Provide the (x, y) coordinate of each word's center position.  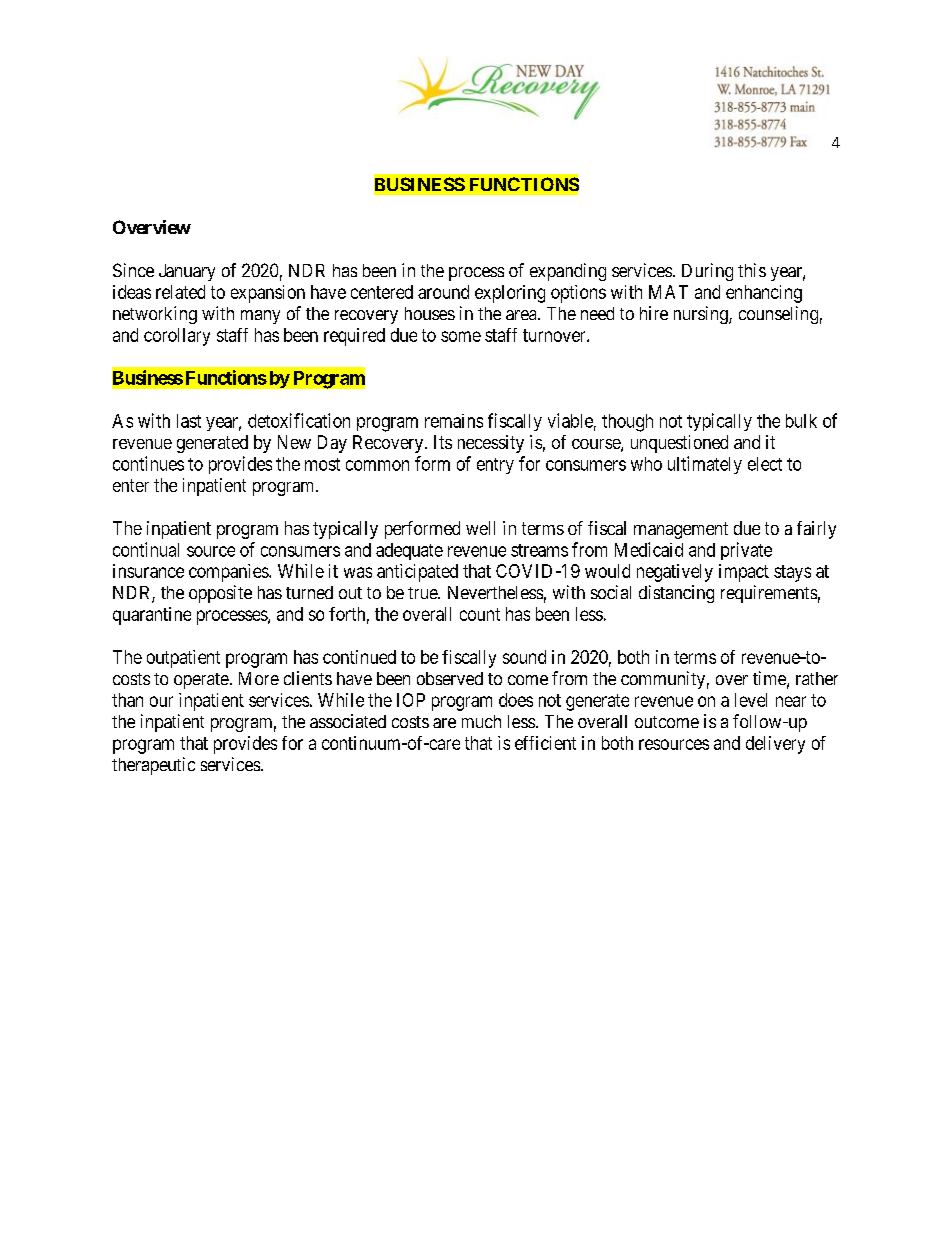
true (423, 593)
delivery (775, 745)
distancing (676, 594)
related (180, 292)
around (443, 292)
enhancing (764, 294)
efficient (545, 743)
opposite (220, 594)
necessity (491, 444)
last (189, 421)
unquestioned (679, 444)
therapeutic (153, 766)
